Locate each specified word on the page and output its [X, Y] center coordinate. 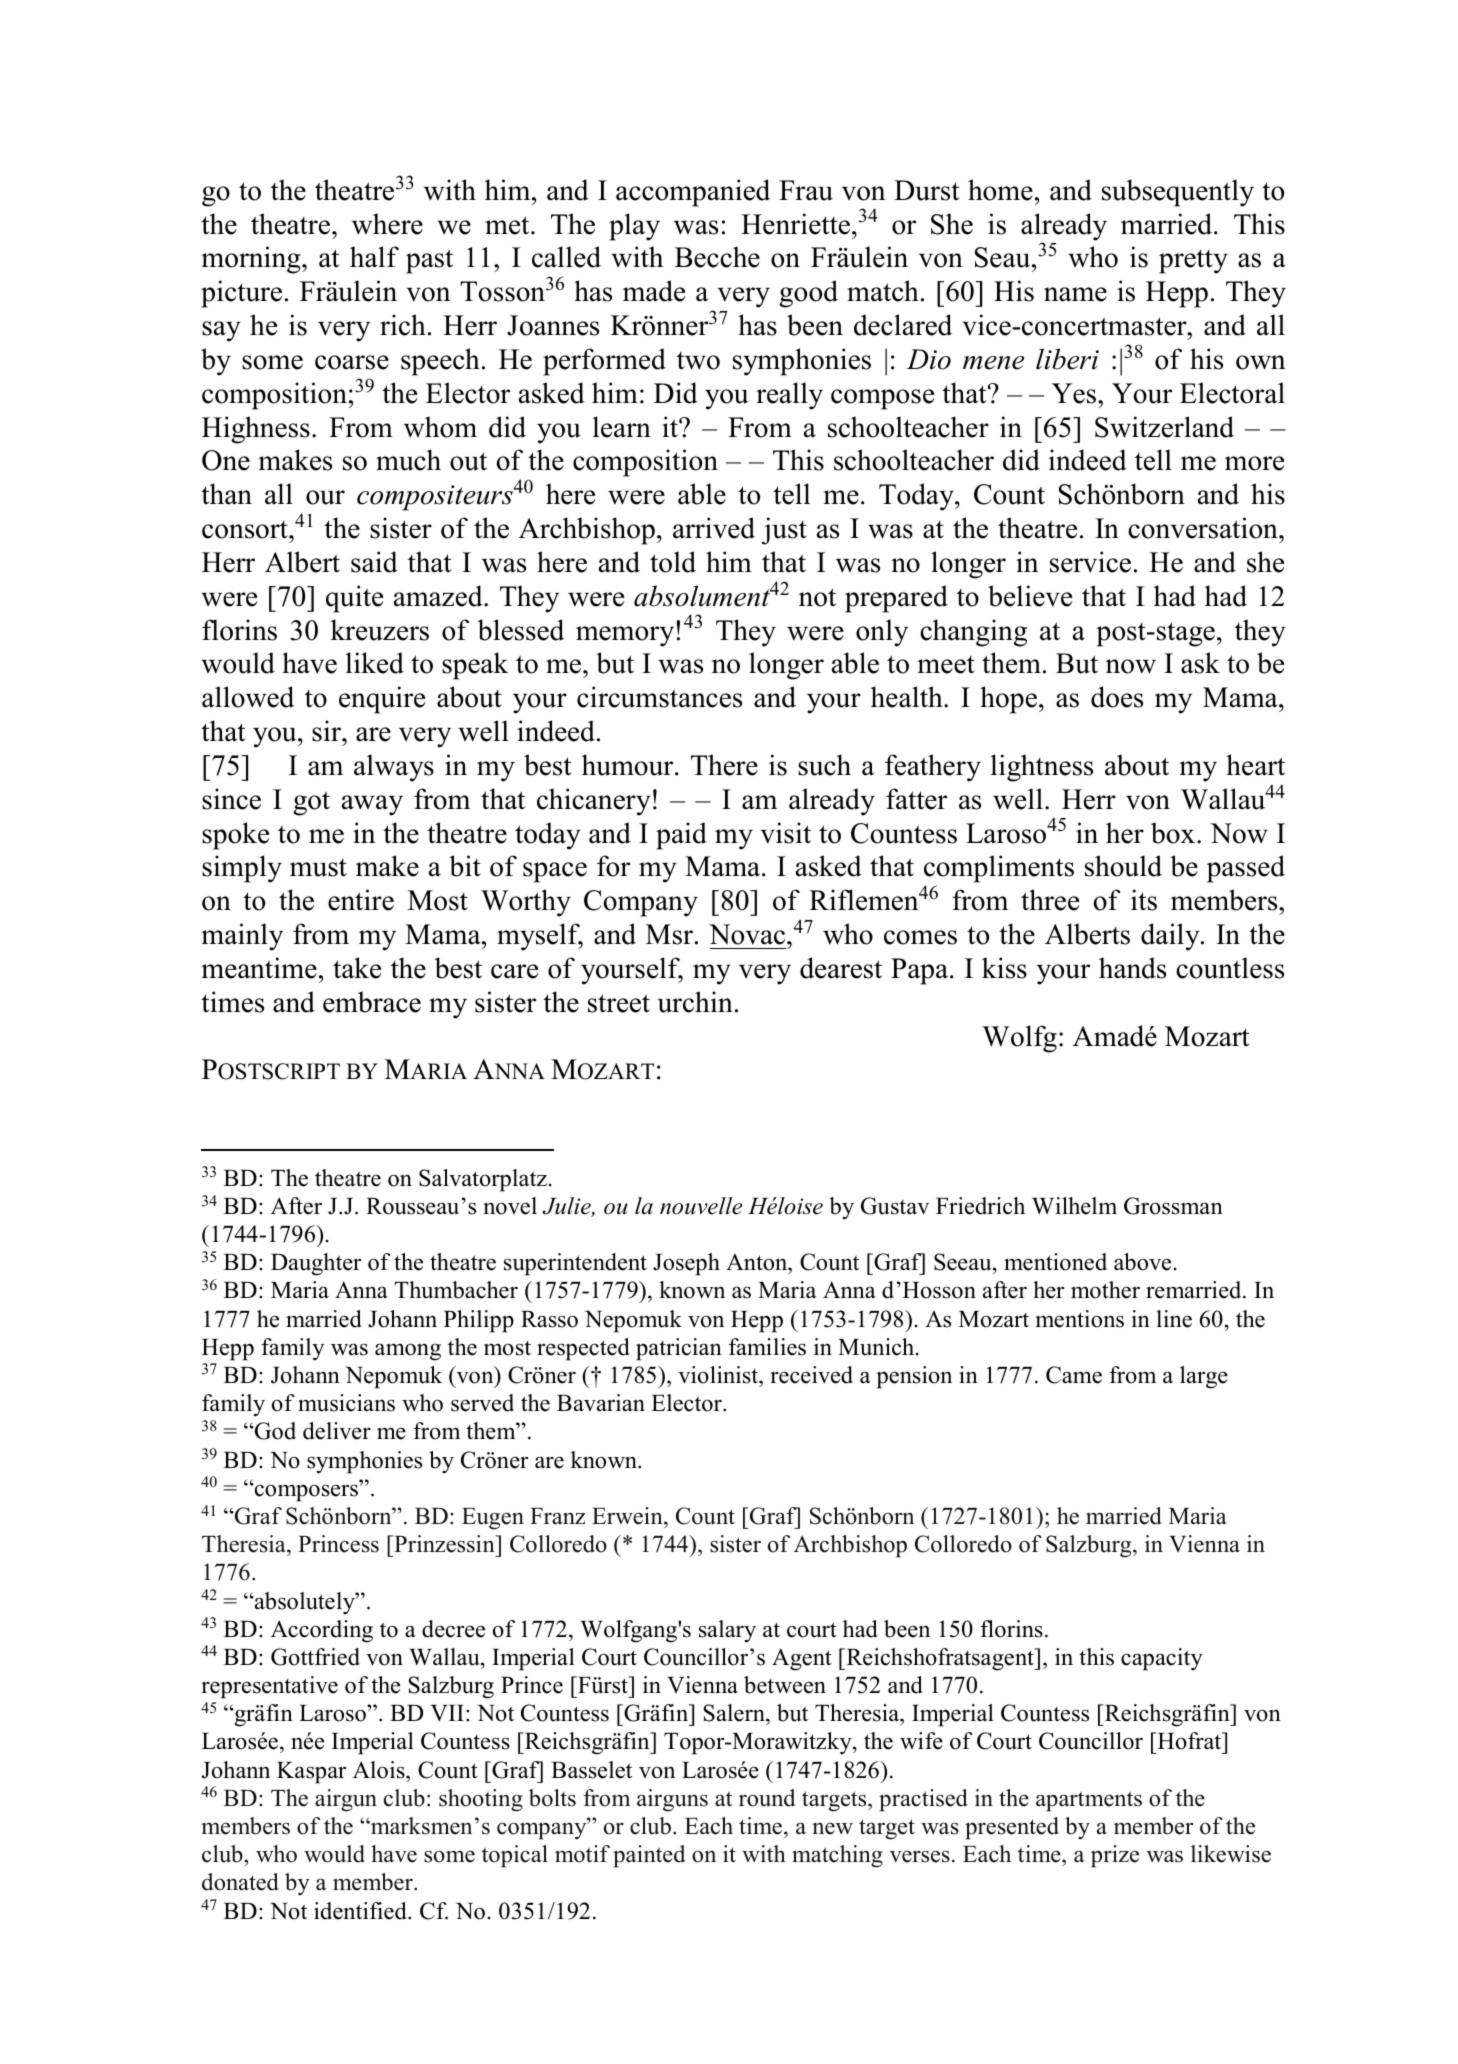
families [767, 1347]
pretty [1193, 261]
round [767, 1798]
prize [1115, 1856]
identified [361, 1911]
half [374, 257]
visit [785, 833]
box [1173, 833]
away [372, 805]
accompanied [693, 193]
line [1174, 1319]
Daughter [316, 1264]
